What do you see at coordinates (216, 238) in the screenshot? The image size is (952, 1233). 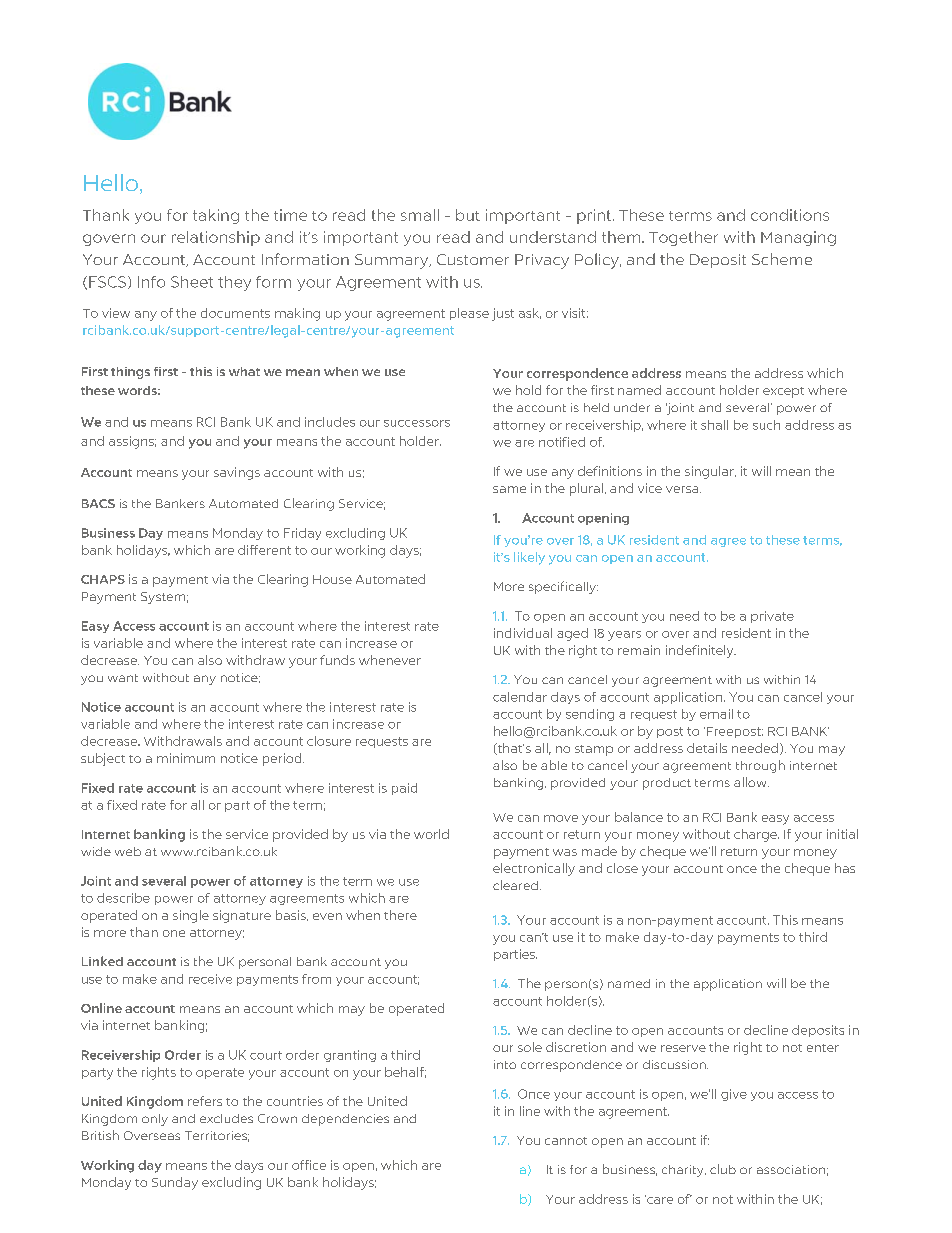 I see `relationship` at bounding box center [216, 238].
